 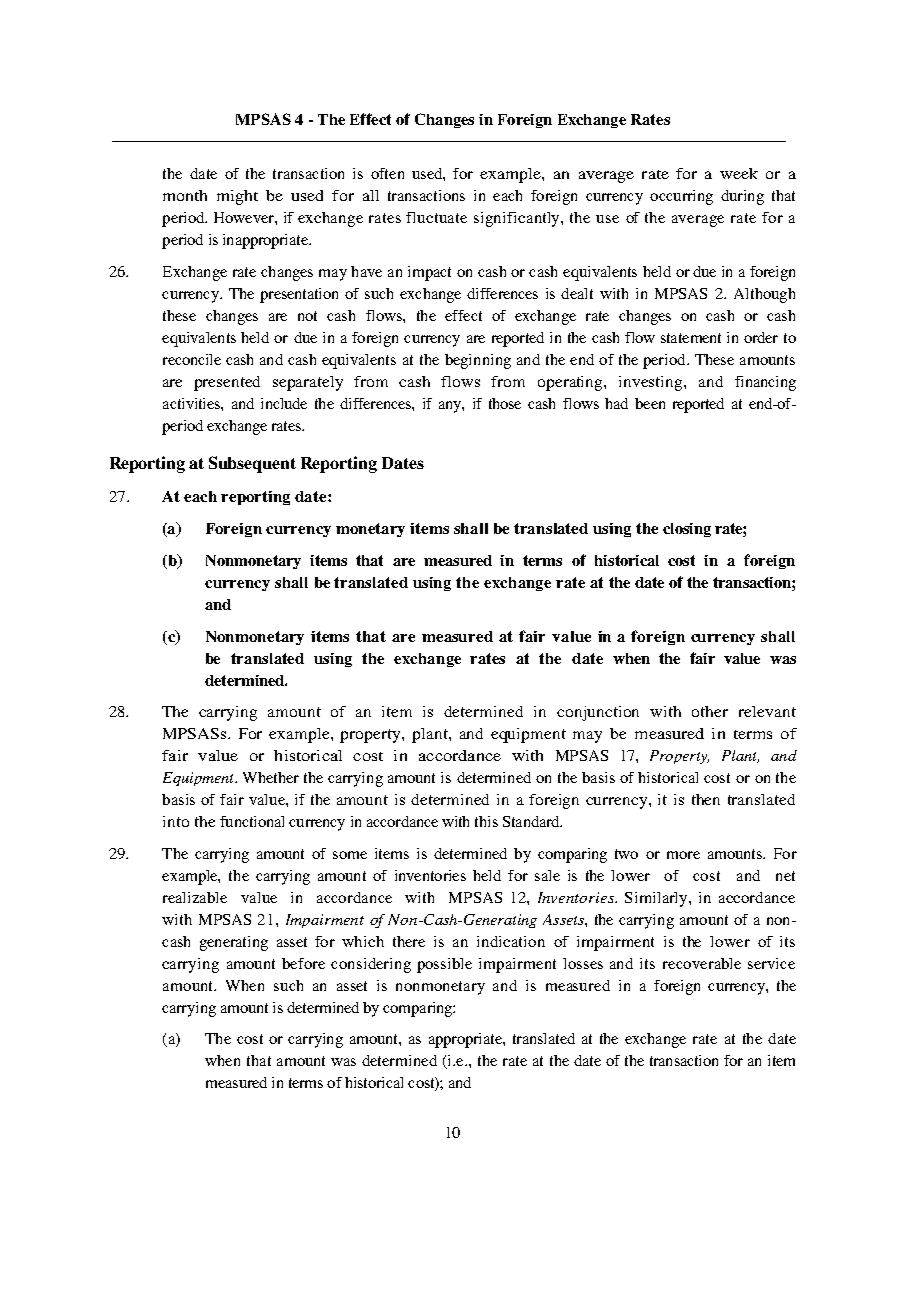 I want to click on occurring, so click(x=681, y=197).
